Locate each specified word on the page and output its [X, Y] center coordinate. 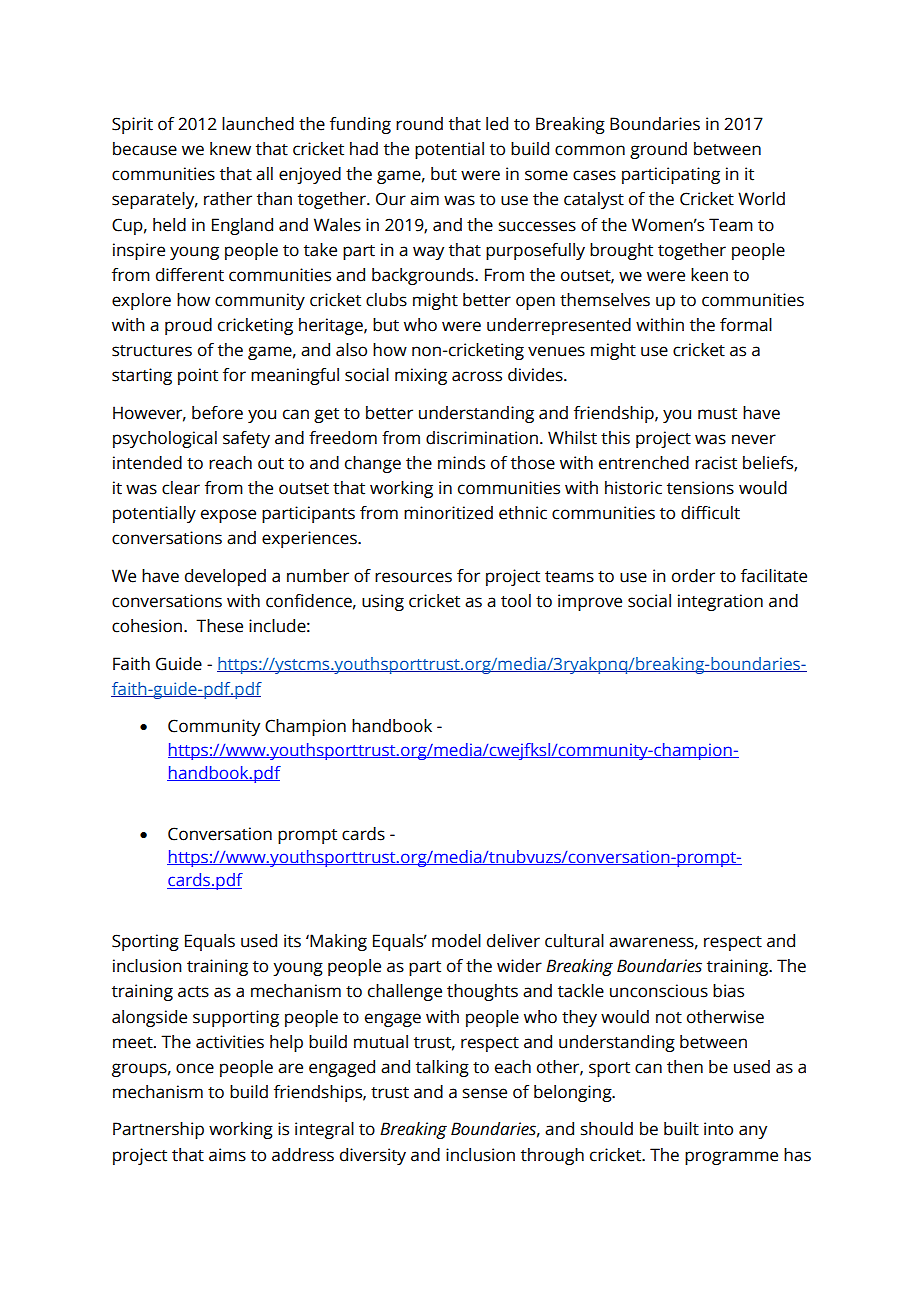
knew [230, 149]
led [497, 124]
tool [516, 601]
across [477, 376]
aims [227, 1155]
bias [728, 991]
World [761, 199]
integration [720, 602]
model [456, 941]
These [219, 626]
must [717, 414]
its [292, 941]
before [217, 413]
